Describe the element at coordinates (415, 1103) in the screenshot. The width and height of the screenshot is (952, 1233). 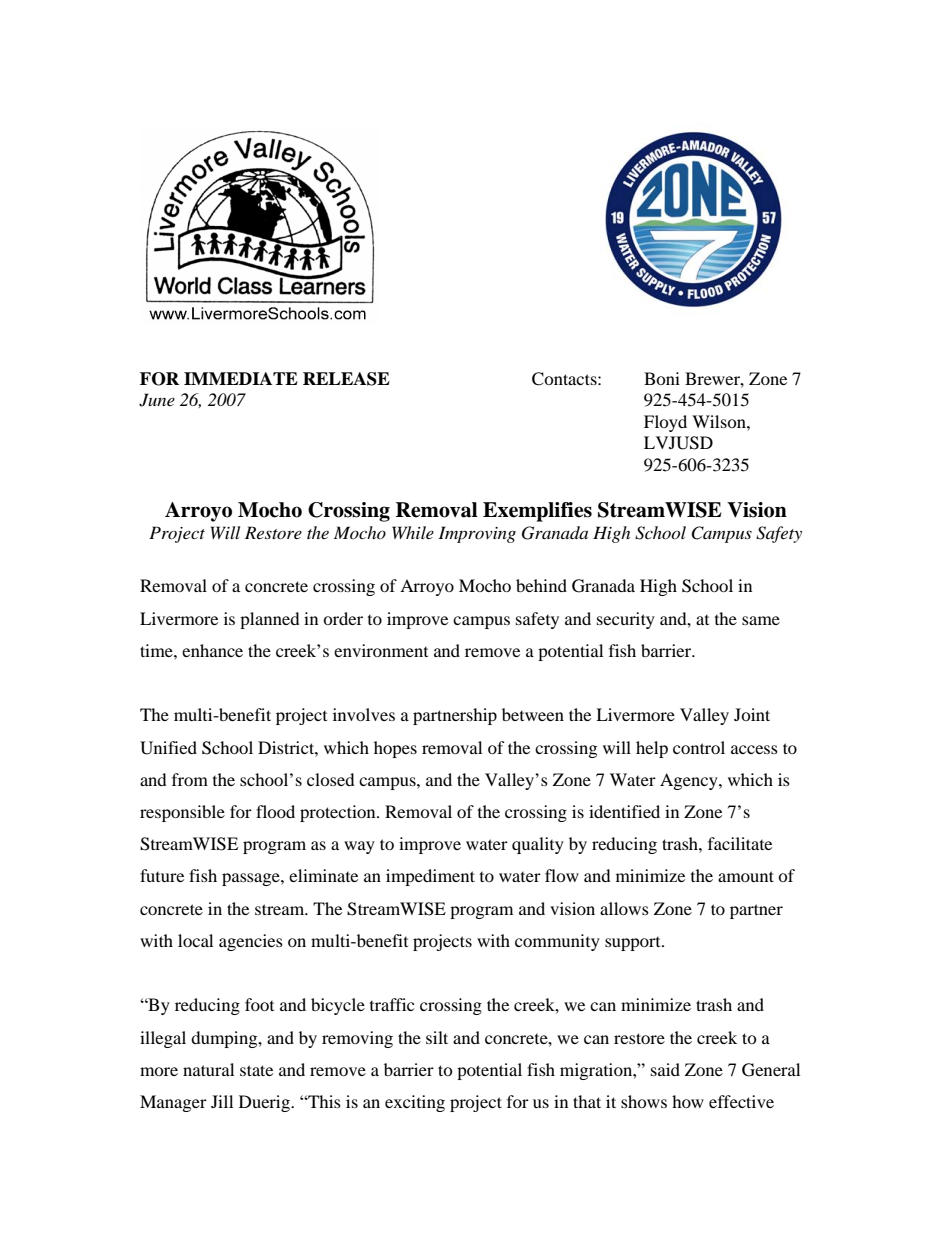
I see `exciting` at that location.
